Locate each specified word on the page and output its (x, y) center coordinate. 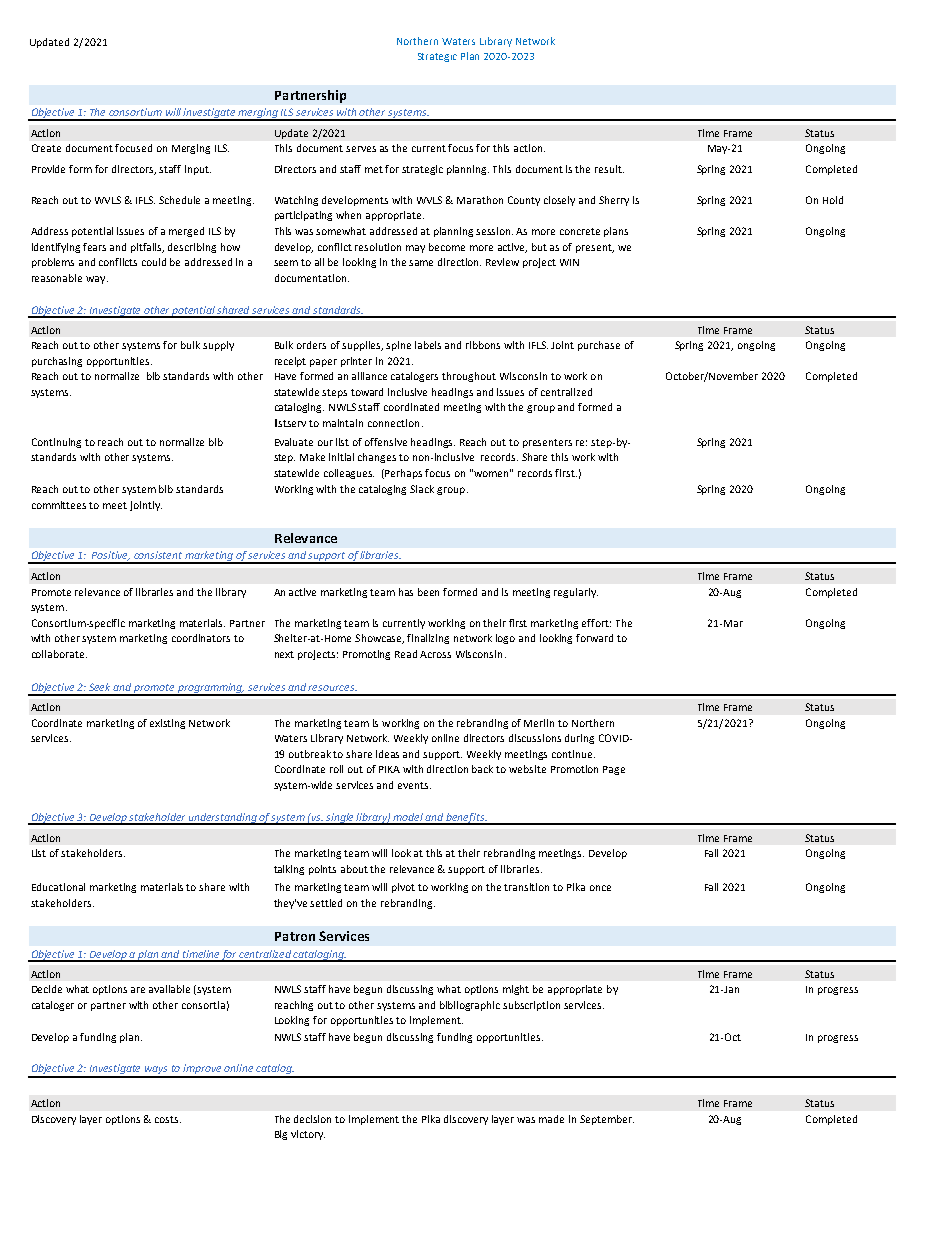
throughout (469, 377)
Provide (48, 169)
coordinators (201, 638)
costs (168, 1119)
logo (505, 639)
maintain (343, 423)
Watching (296, 201)
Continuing (56, 443)
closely (559, 201)
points (322, 870)
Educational (58, 887)
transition (526, 887)
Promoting (366, 655)
